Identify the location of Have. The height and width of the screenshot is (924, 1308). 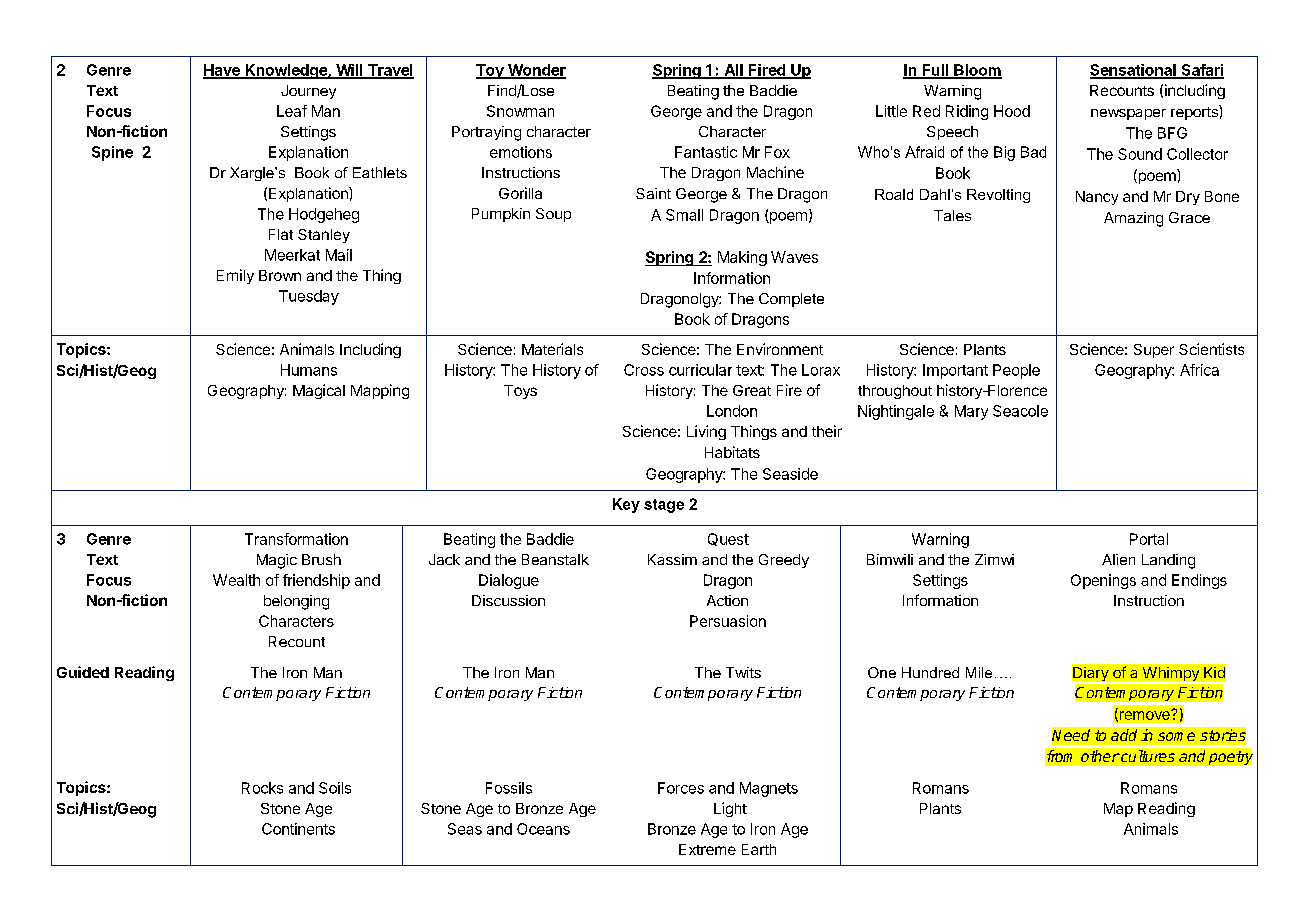
(222, 71).
